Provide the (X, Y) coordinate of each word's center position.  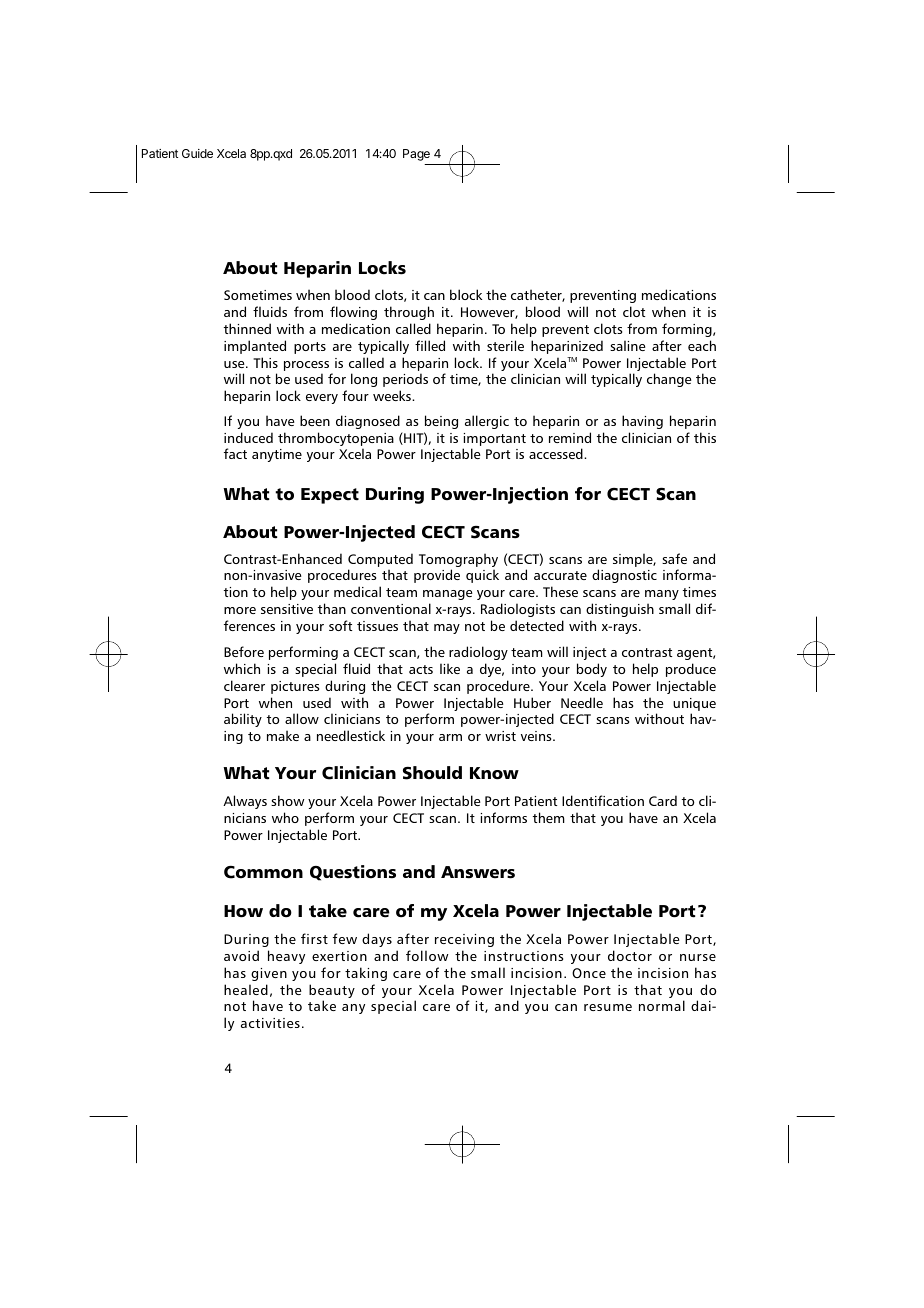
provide (437, 576)
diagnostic (624, 576)
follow (427, 955)
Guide (197, 153)
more (240, 610)
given (269, 974)
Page (416, 155)
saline (628, 345)
